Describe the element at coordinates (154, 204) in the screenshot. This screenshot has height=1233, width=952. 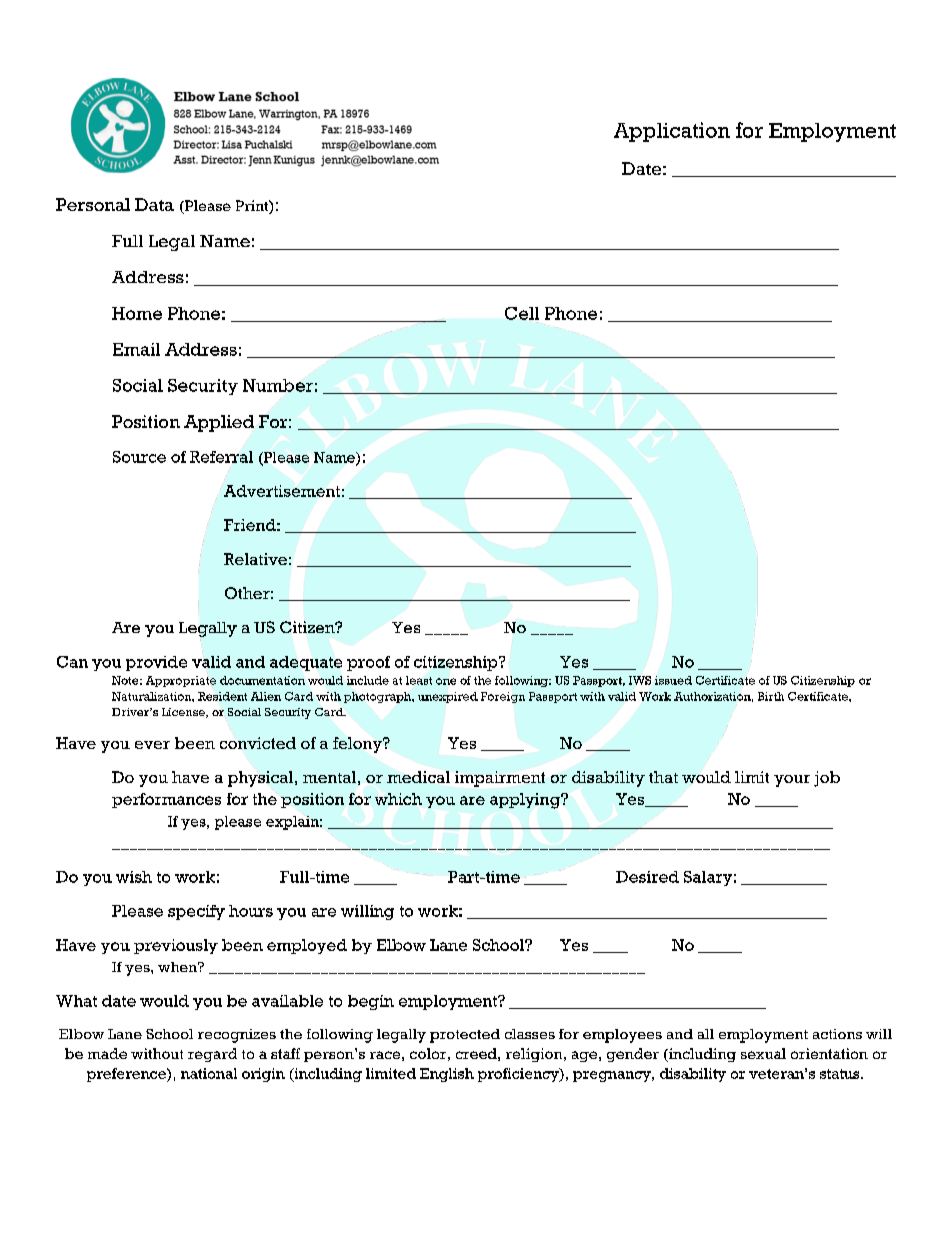
I see `Data` at that location.
